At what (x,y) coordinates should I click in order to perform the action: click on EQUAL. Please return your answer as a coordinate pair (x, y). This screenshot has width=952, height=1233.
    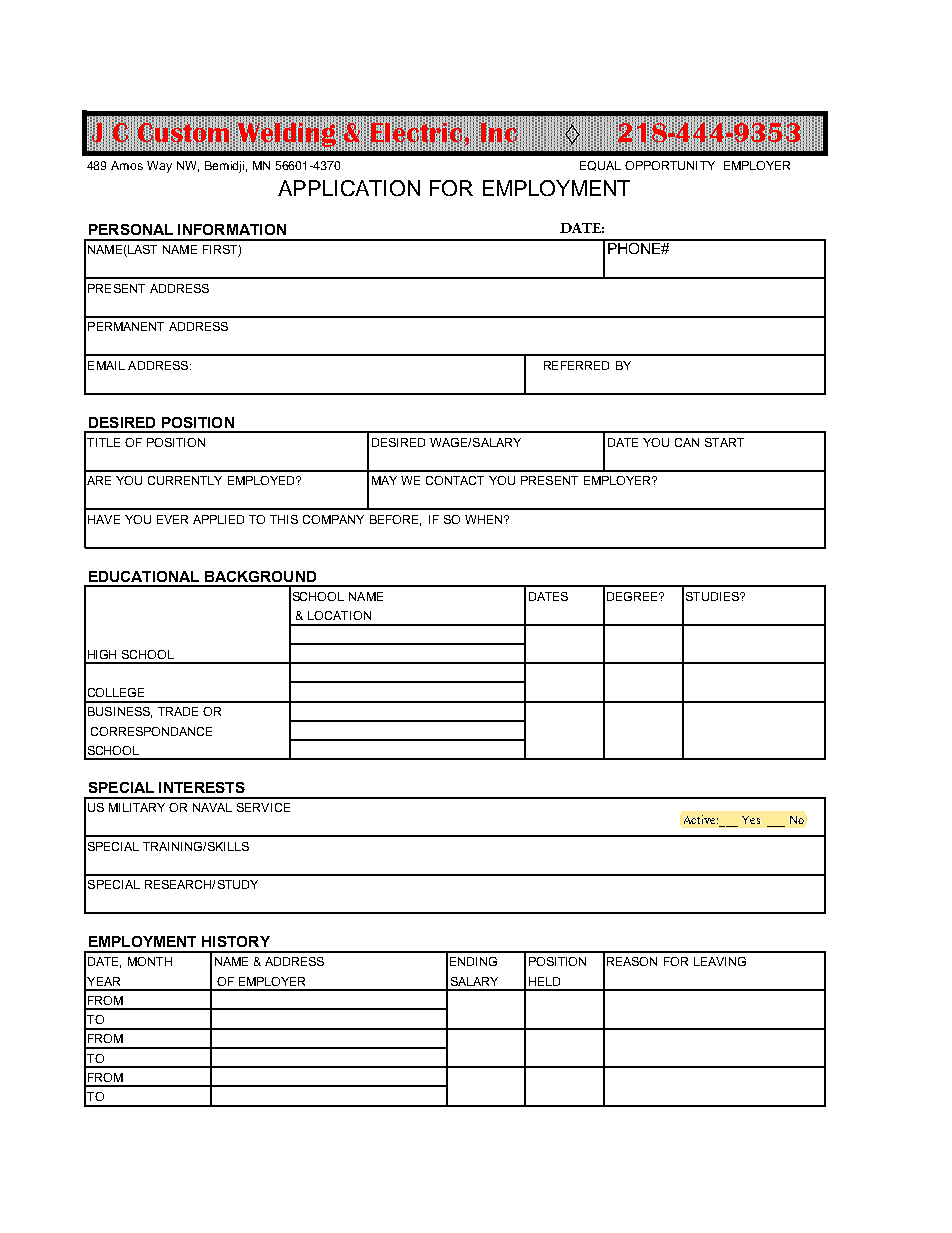
    Looking at the image, I should click on (600, 166).
